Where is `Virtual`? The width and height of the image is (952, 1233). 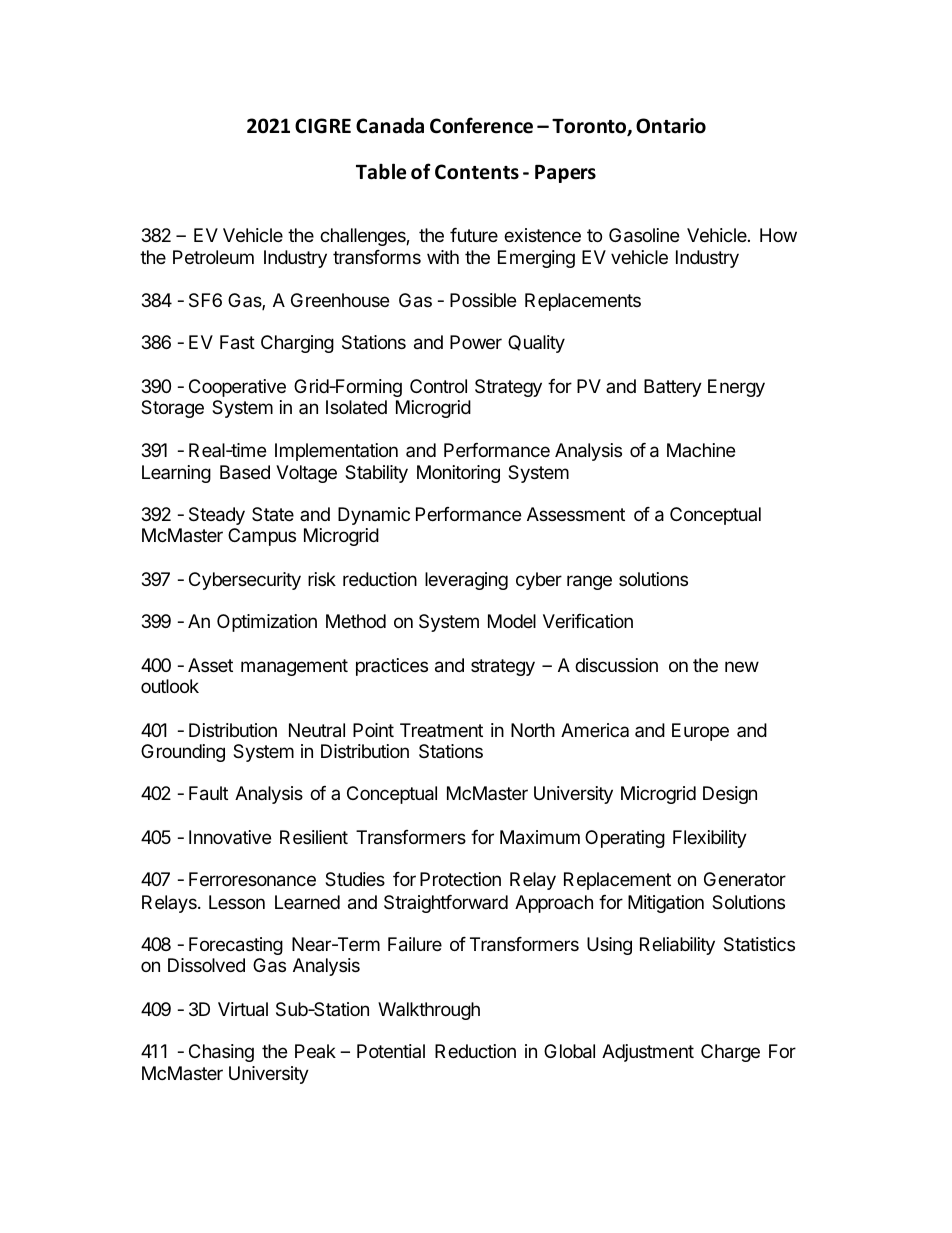 Virtual is located at coordinates (243, 1009).
